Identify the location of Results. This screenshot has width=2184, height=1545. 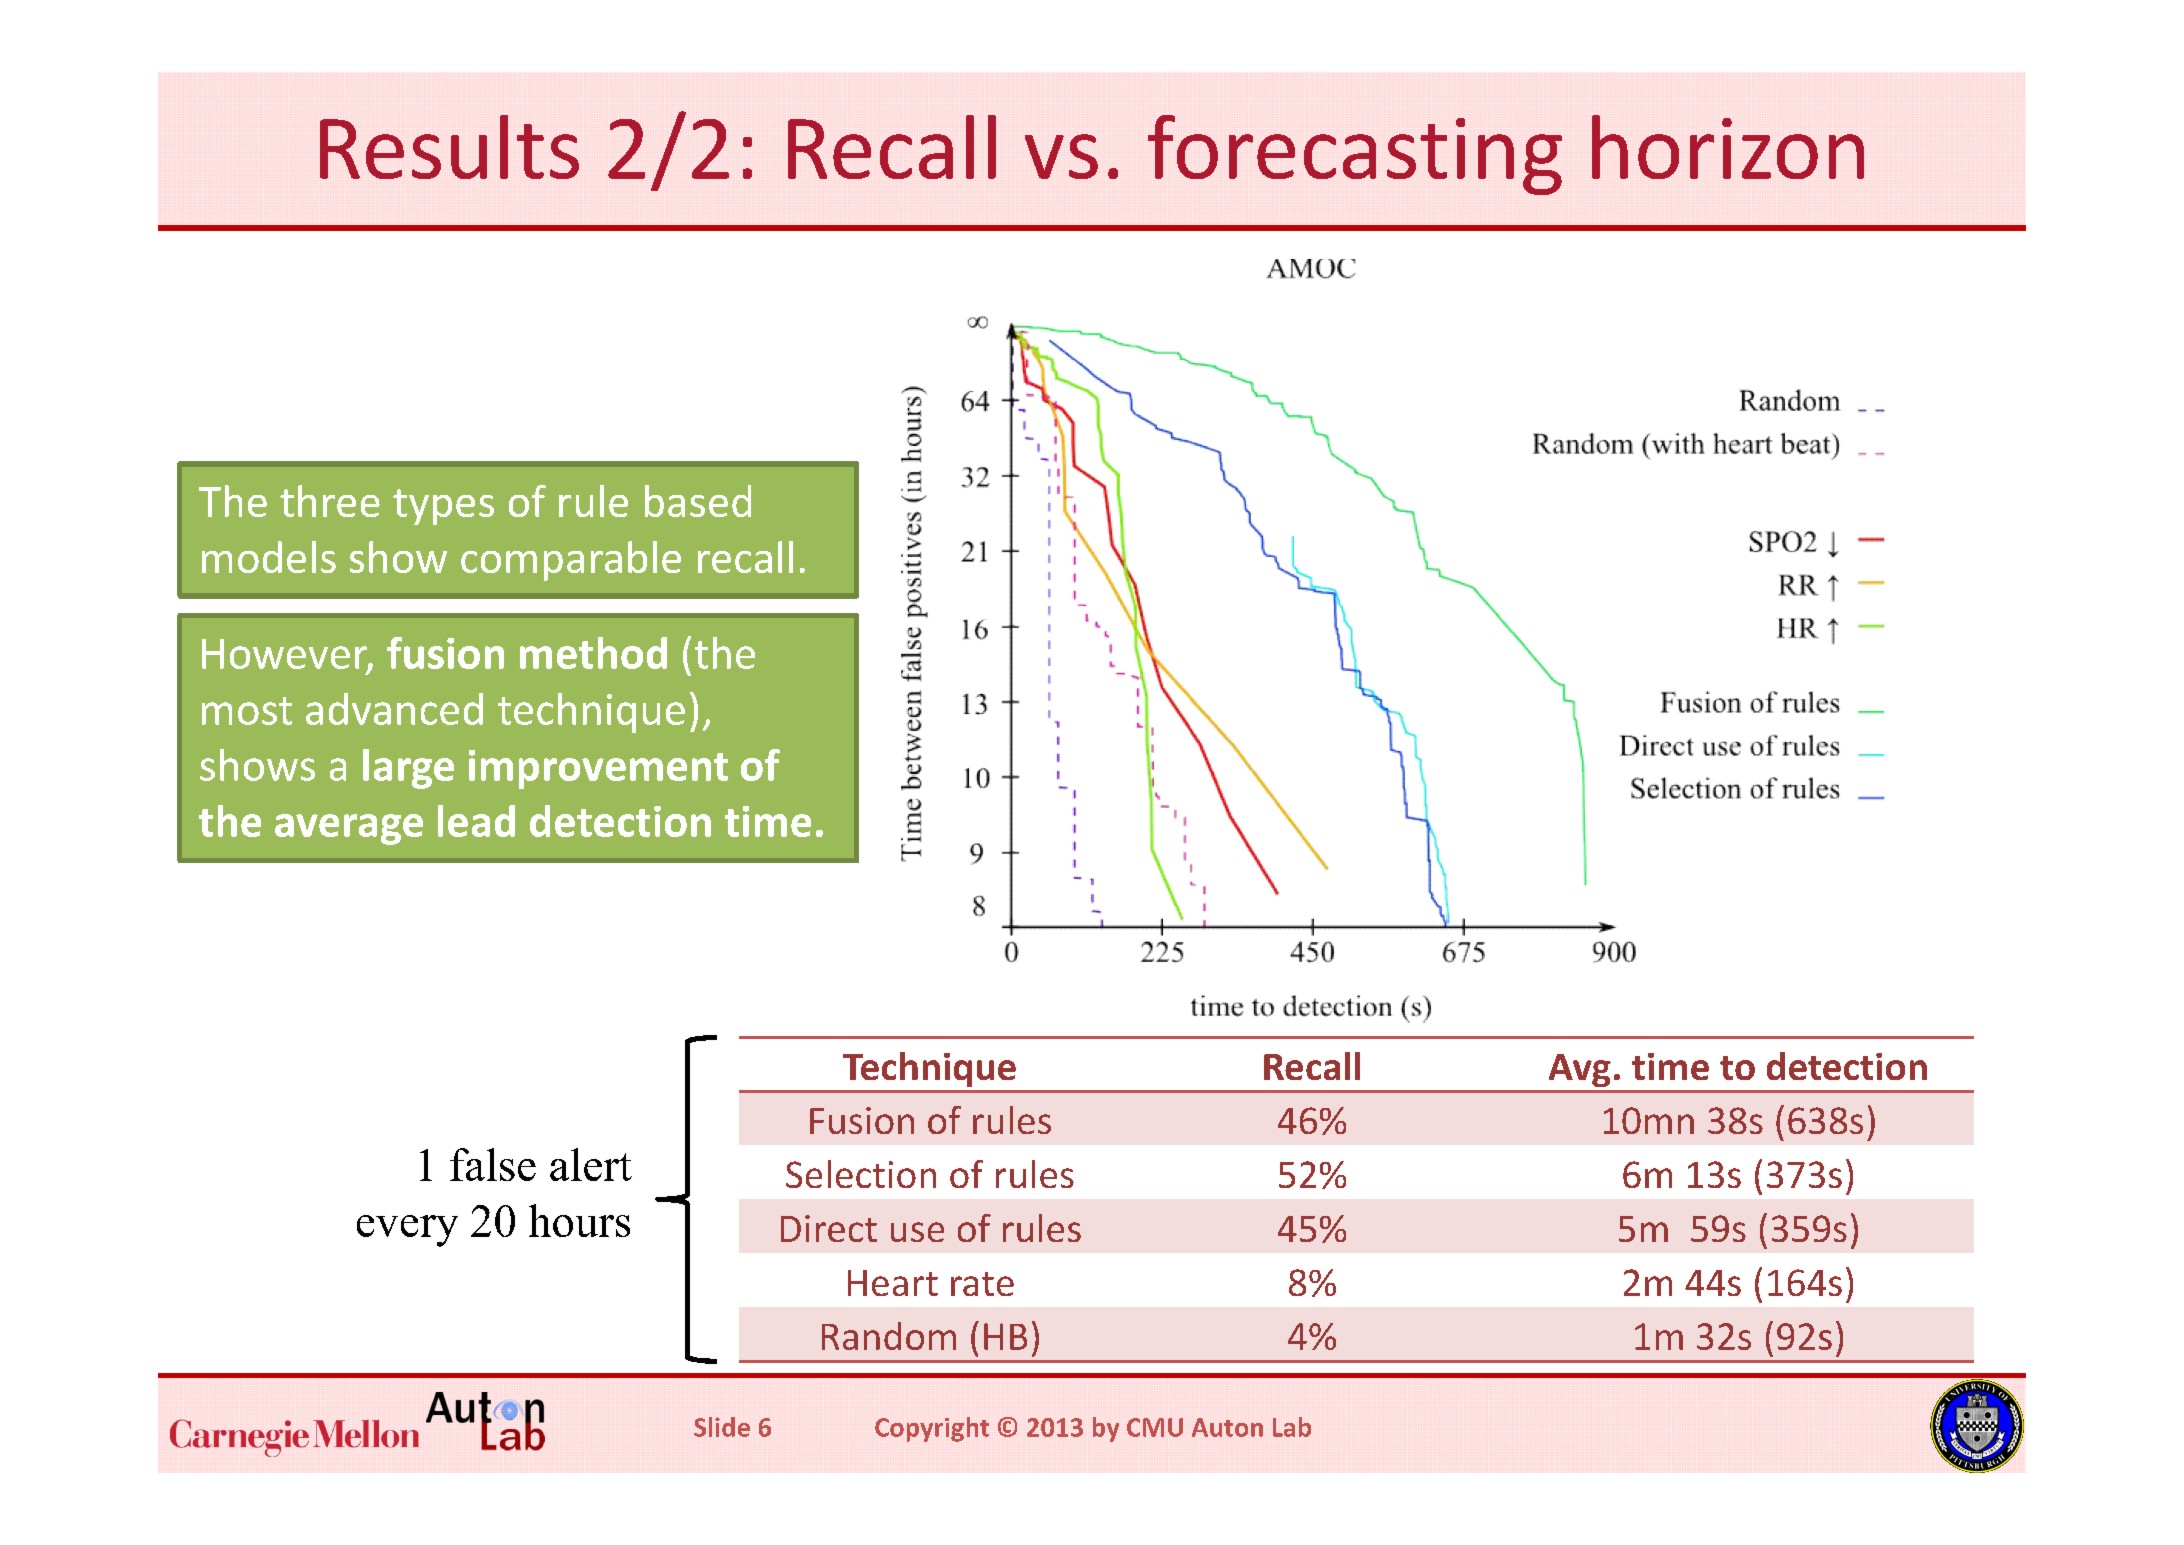
(449, 147).
